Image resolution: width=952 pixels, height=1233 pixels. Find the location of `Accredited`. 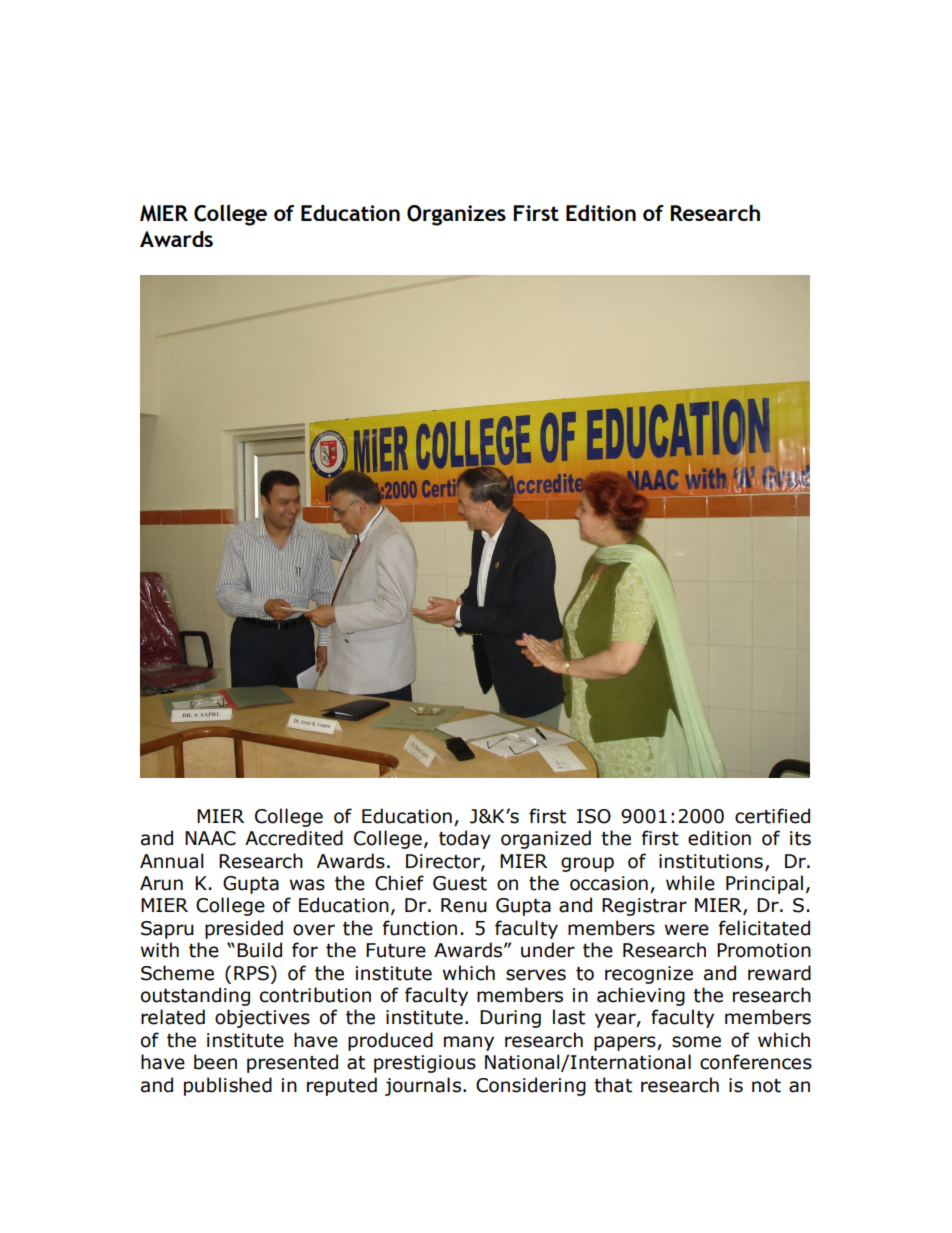

Accredited is located at coordinates (294, 838).
